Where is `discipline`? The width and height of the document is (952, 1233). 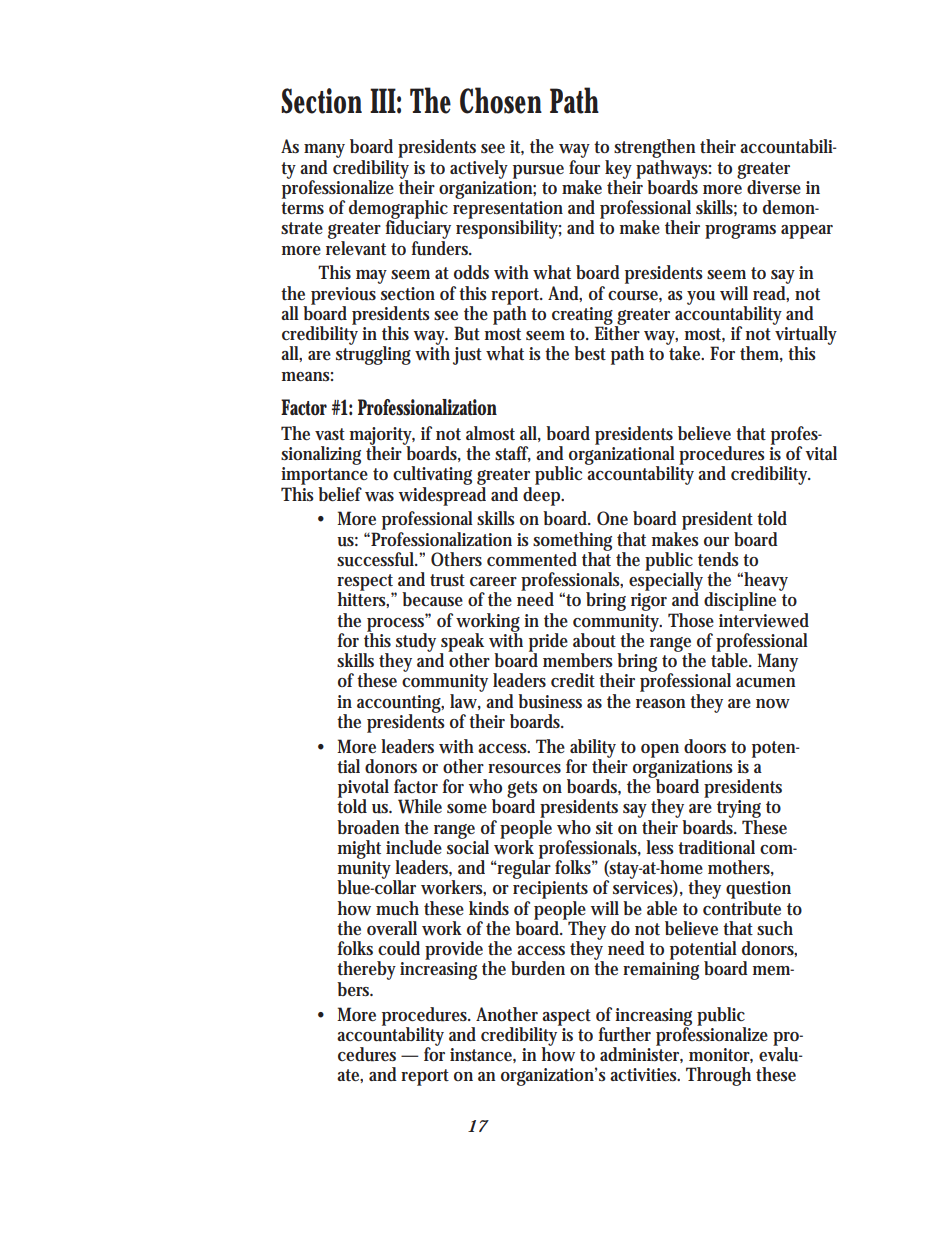
discipline is located at coordinates (742, 600).
